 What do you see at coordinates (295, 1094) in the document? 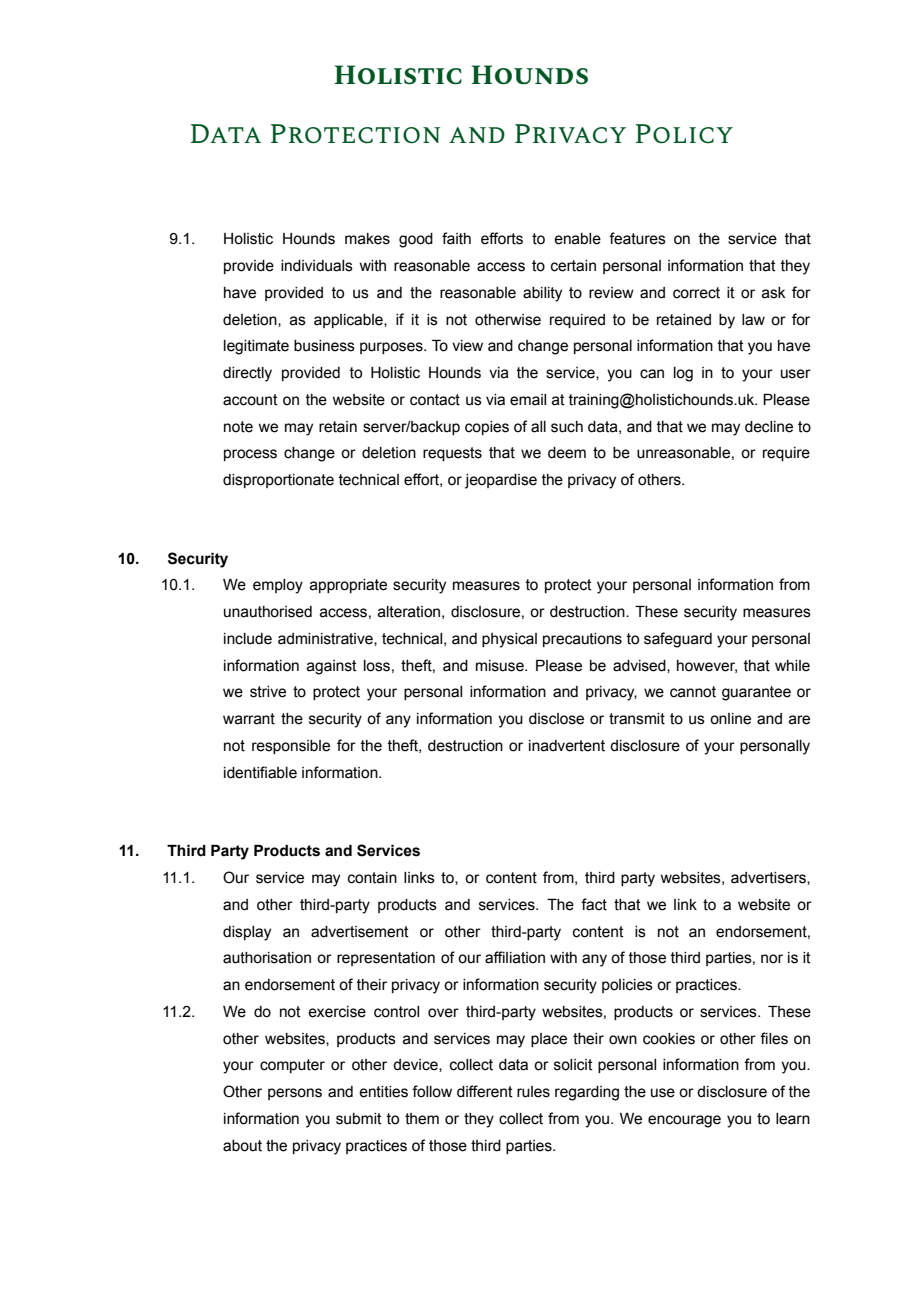
I see `persons` at bounding box center [295, 1094].
